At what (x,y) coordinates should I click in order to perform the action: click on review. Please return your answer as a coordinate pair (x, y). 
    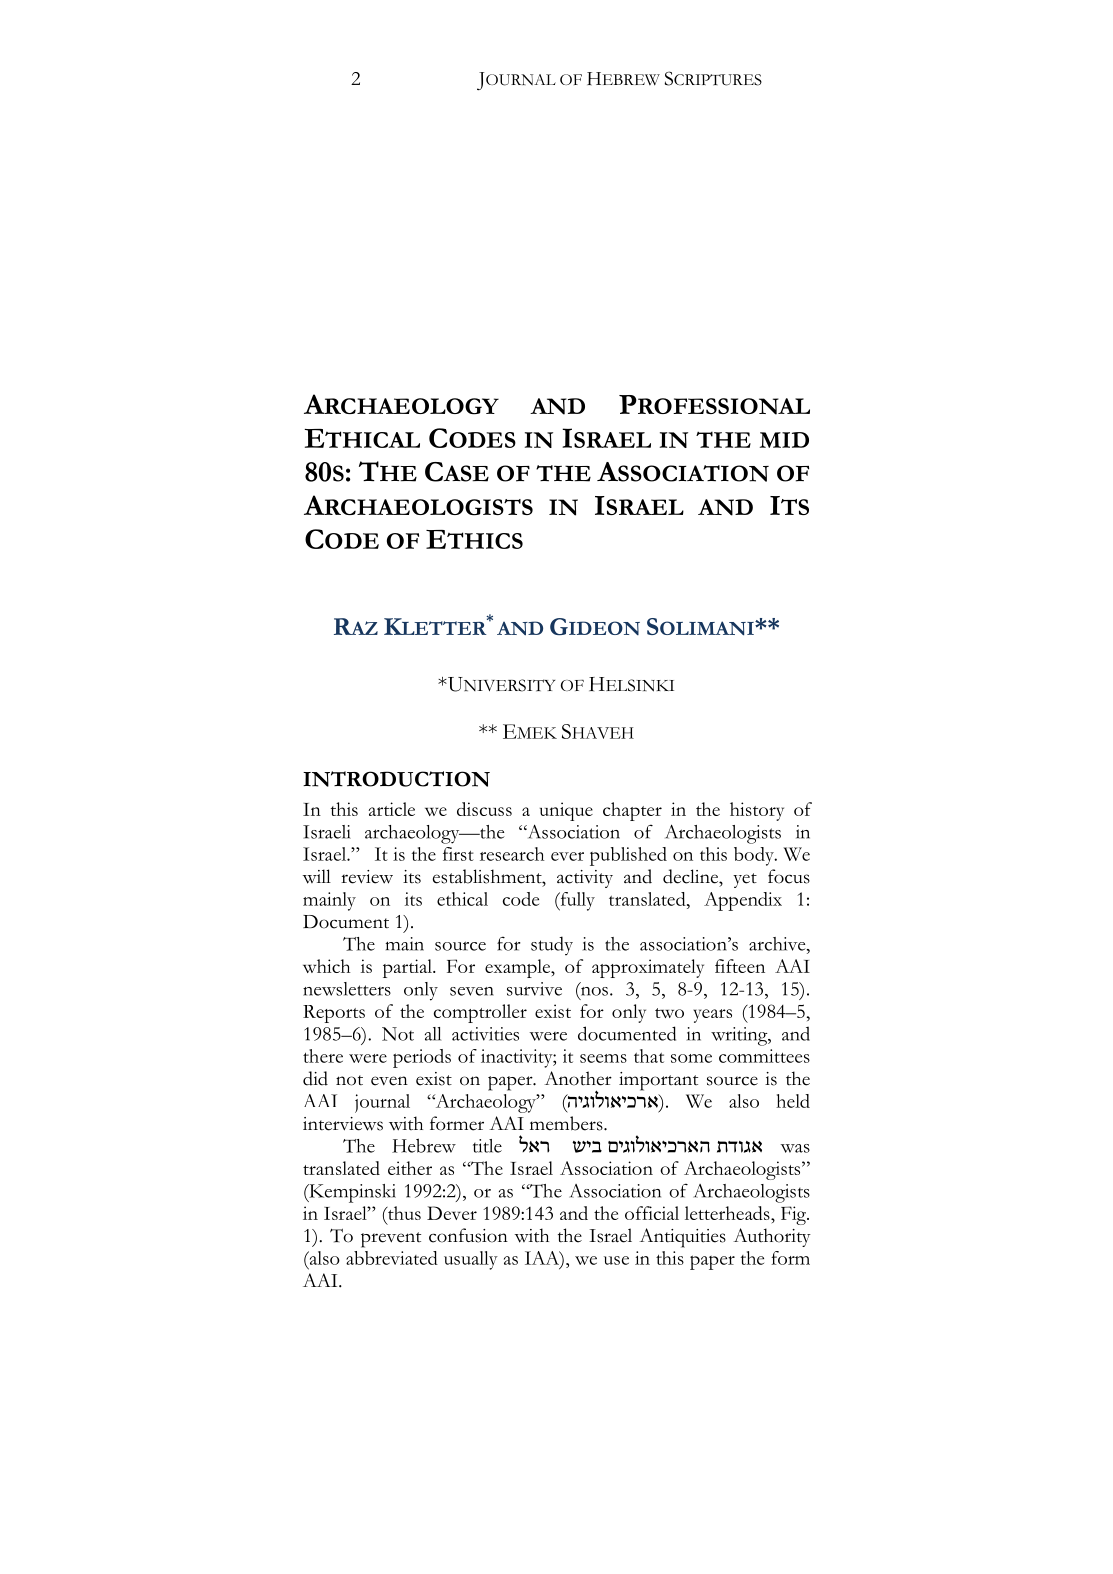
    Looking at the image, I should click on (367, 877).
